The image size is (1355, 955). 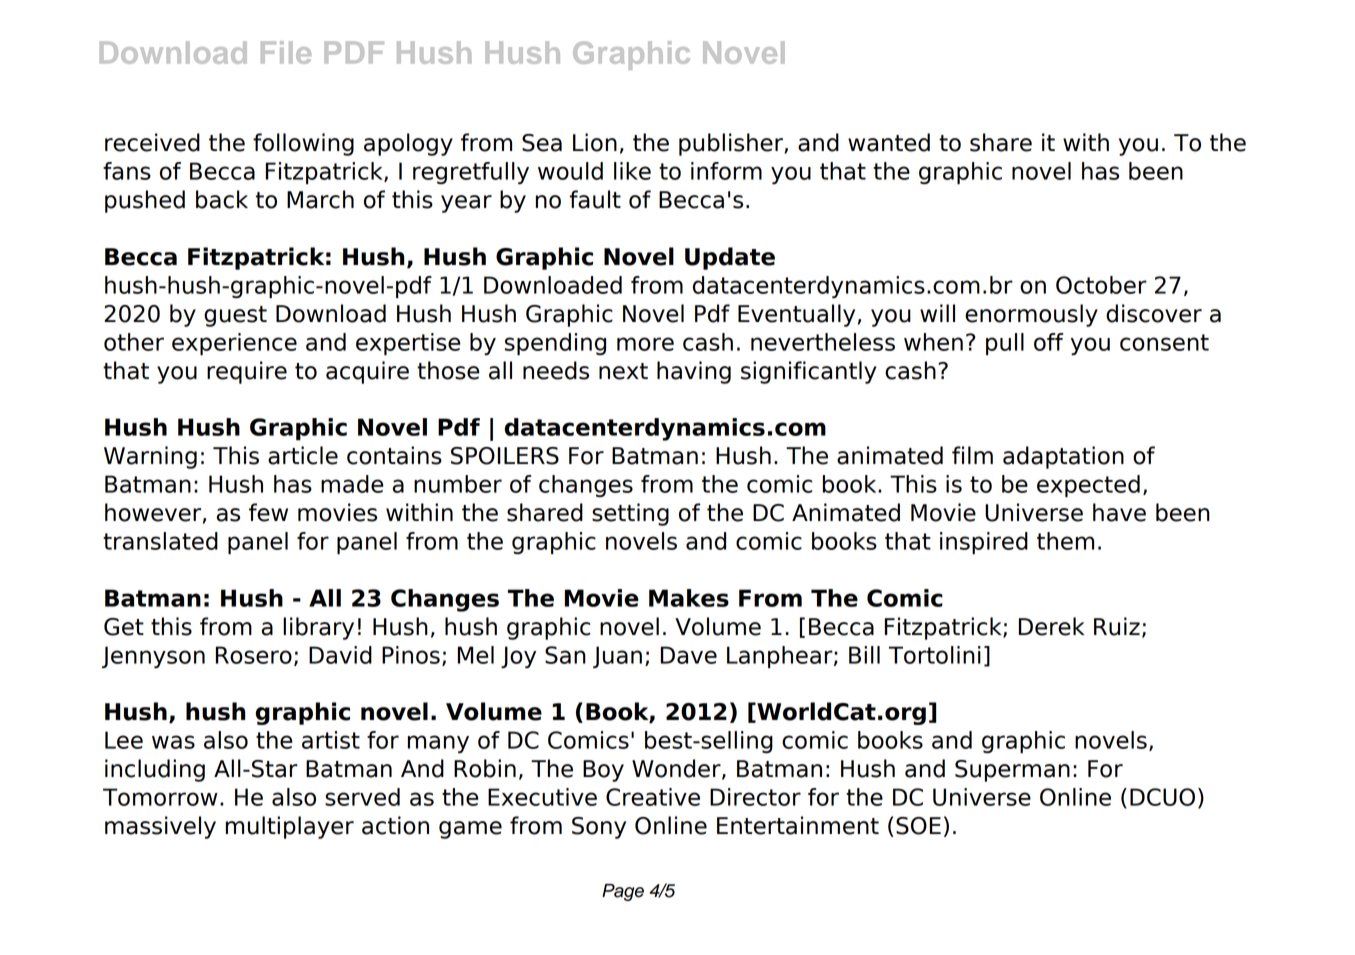 I want to click on more, so click(x=645, y=344).
